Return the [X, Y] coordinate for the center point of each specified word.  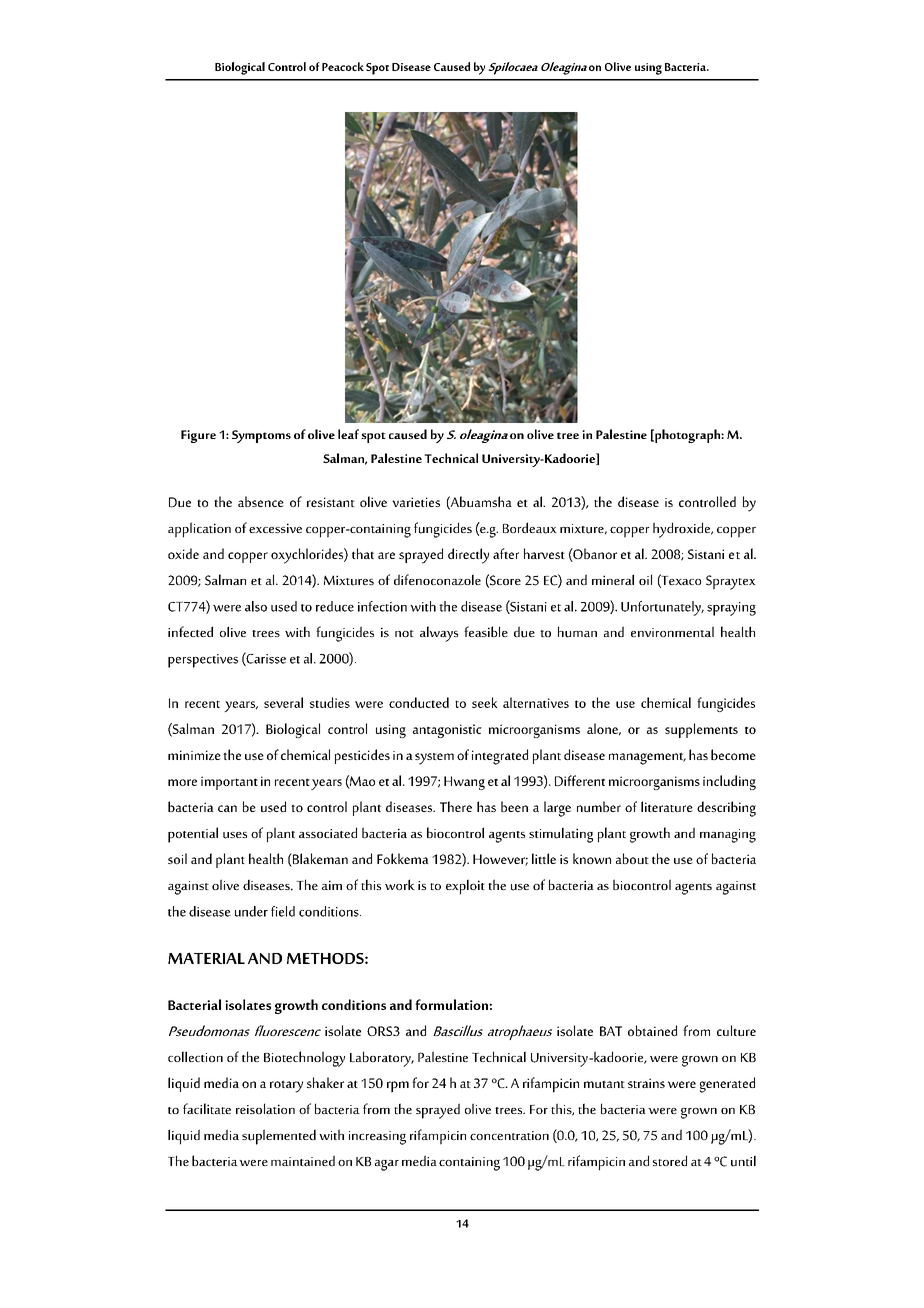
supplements [701, 730]
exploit [465, 887]
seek [485, 702]
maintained [303, 1160]
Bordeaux [530, 528]
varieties [416, 502]
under [251, 911]
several [283, 702]
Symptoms [261, 436]
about [632, 858]
